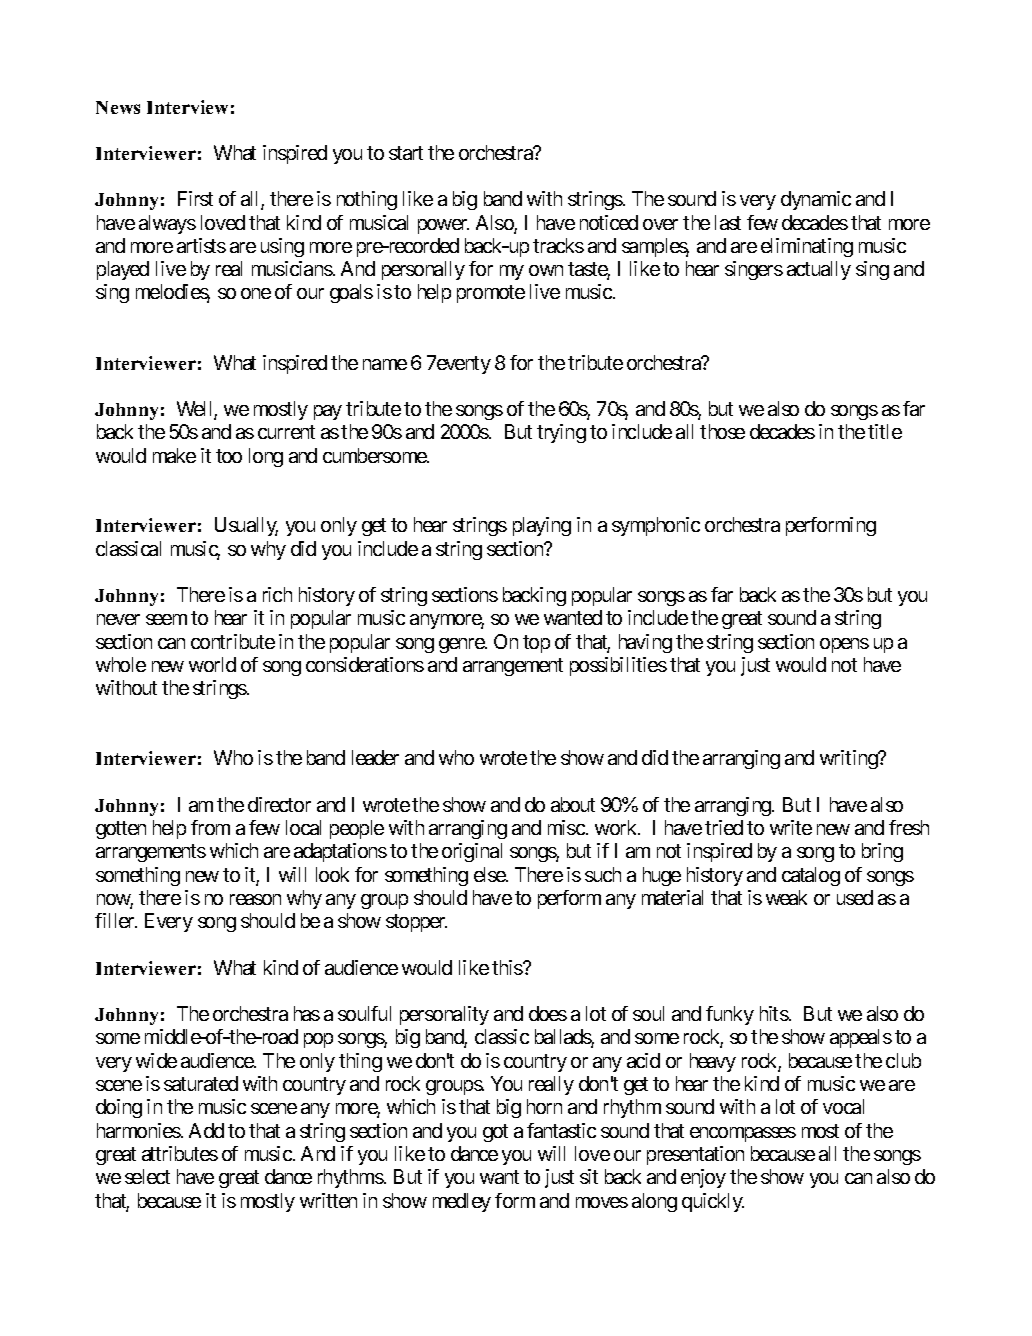 The image size is (1032, 1336). Describe the element at coordinates (229, 456) in the screenshot. I see `too` at that location.
